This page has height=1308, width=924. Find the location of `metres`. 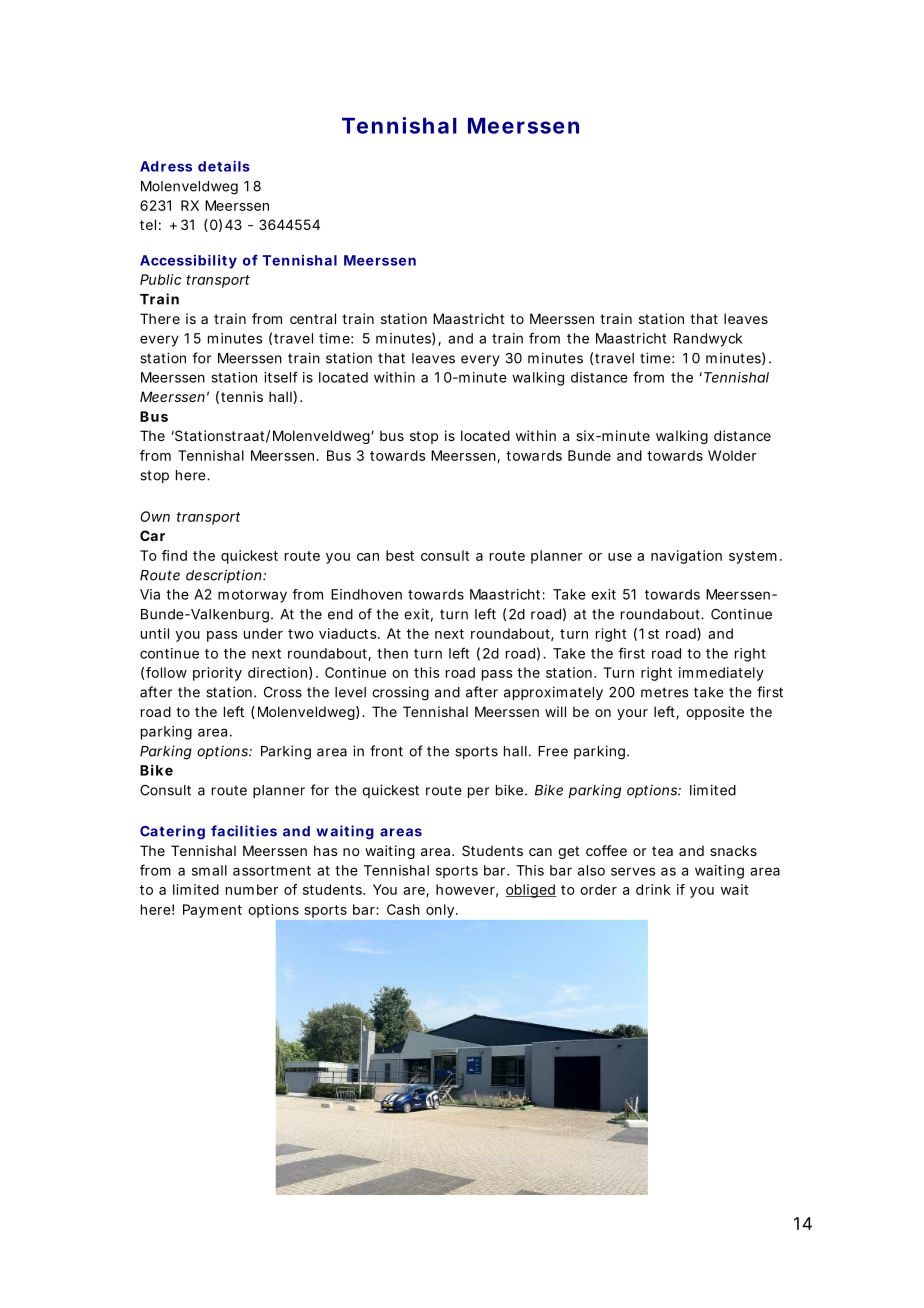

metres is located at coordinates (664, 692).
